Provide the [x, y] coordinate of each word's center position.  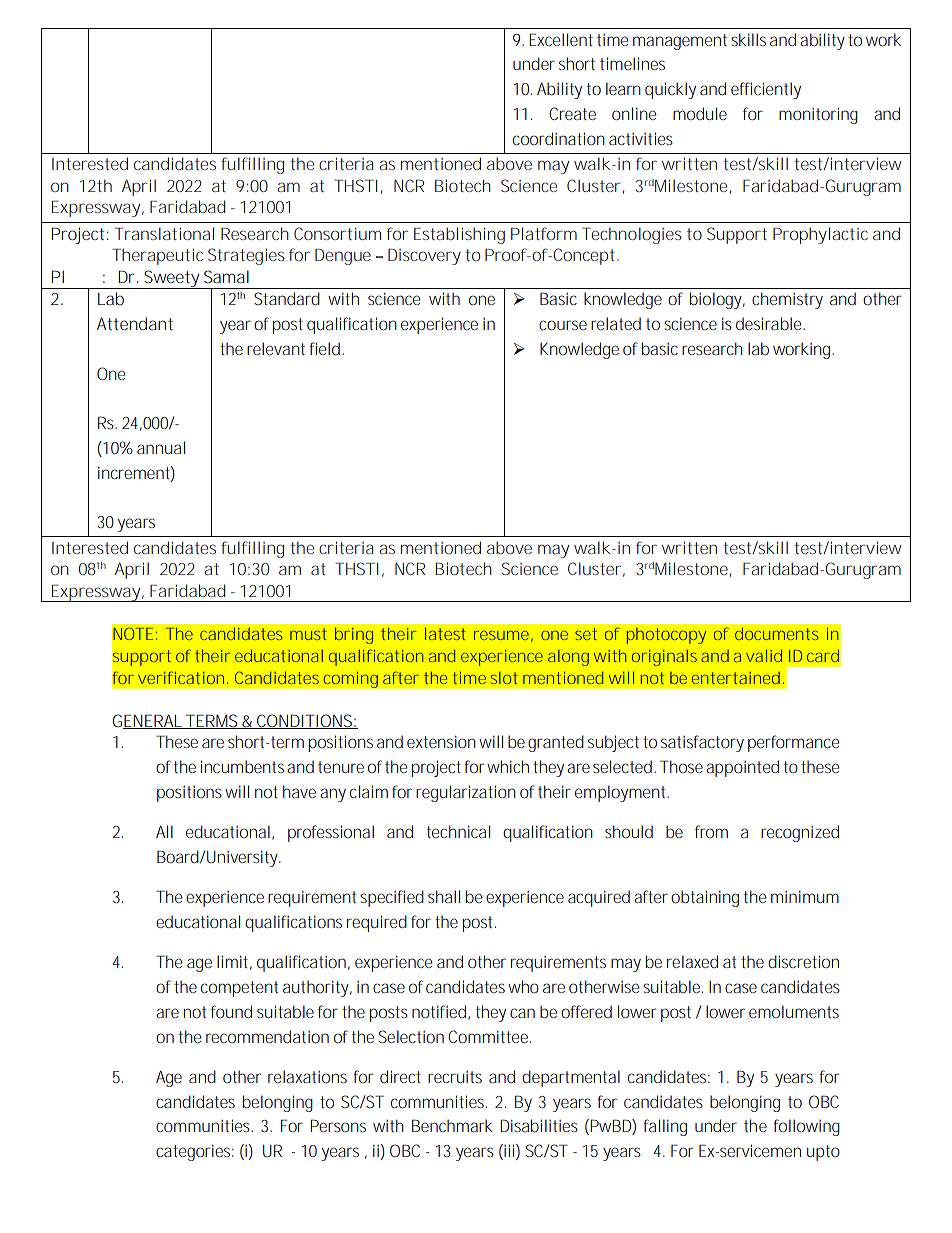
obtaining [705, 898]
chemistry [787, 300]
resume [501, 635]
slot [504, 678]
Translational [164, 233]
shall [444, 896]
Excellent [561, 39]
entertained [736, 678]
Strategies [246, 256]
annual [161, 447]
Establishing [459, 235]
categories [195, 1153]
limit [234, 962]
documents [777, 633]
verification [181, 677]
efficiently [766, 90]
